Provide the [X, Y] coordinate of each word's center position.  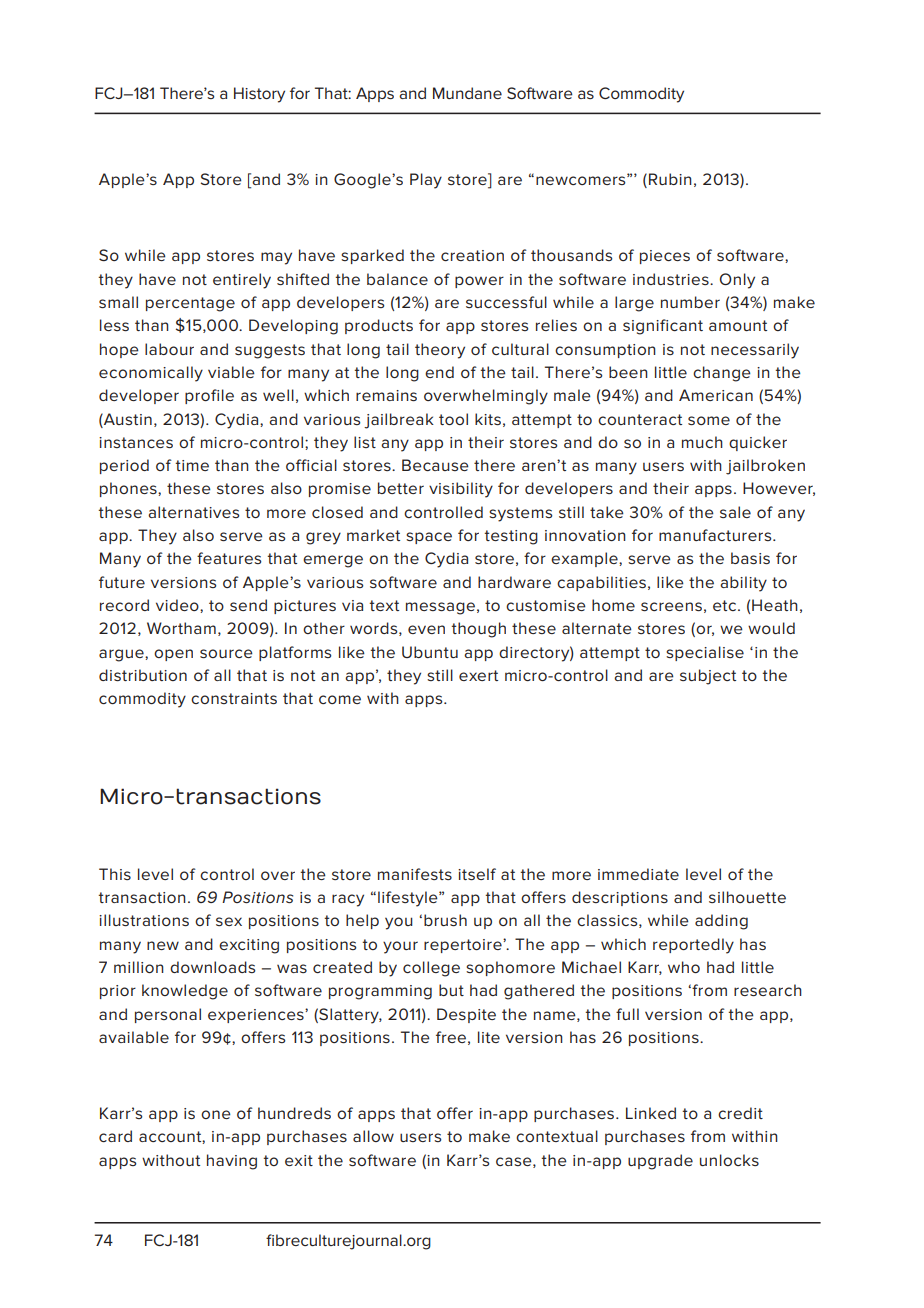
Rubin [670, 179]
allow [373, 1136]
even [426, 629]
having [232, 1162]
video [178, 605]
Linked [651, 1113]
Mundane [467, 93]
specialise [705, 653]
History [259, 95]
